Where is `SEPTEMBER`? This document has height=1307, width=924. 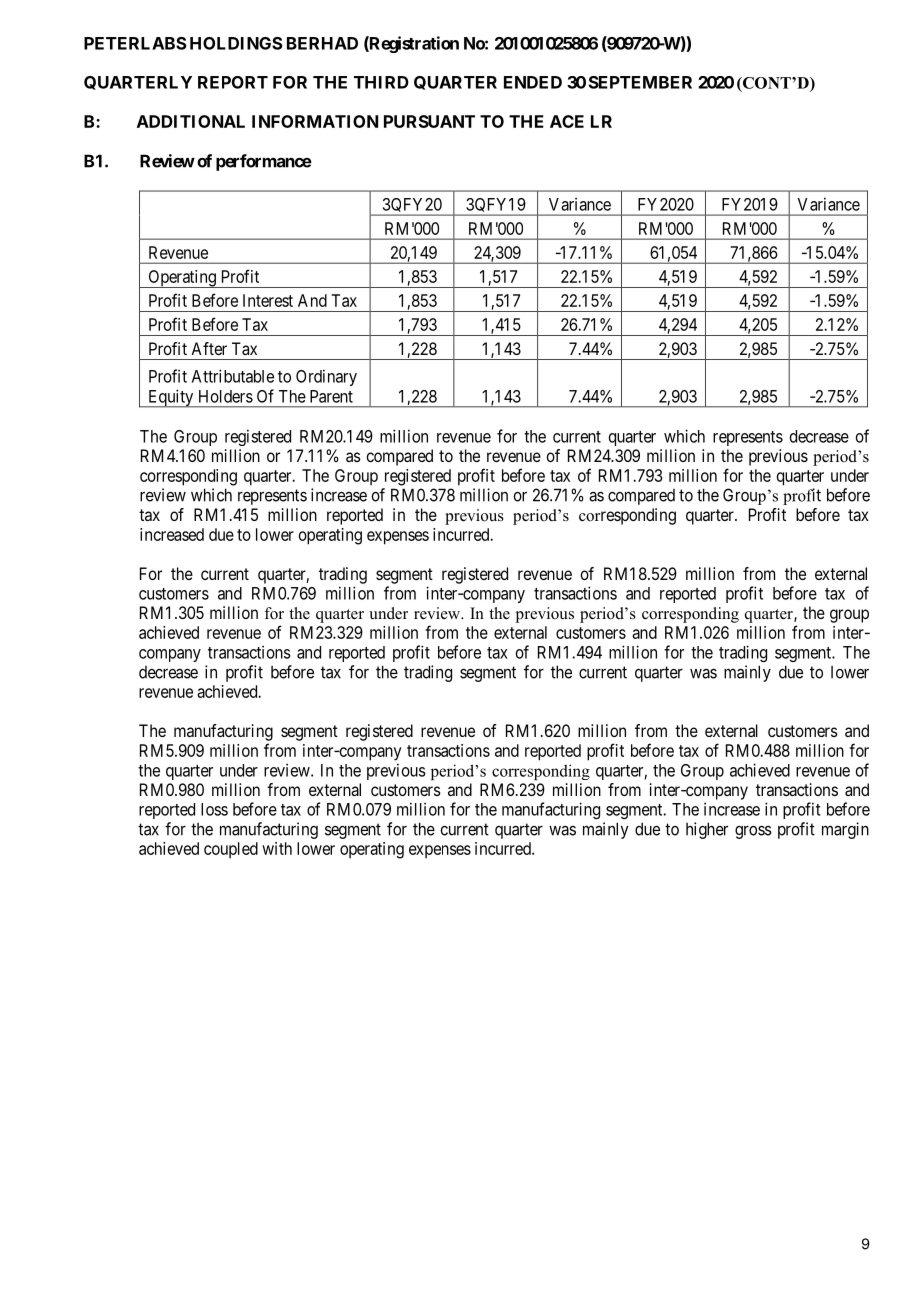 SEPTEMBER is located at coordinates (640, 82).
